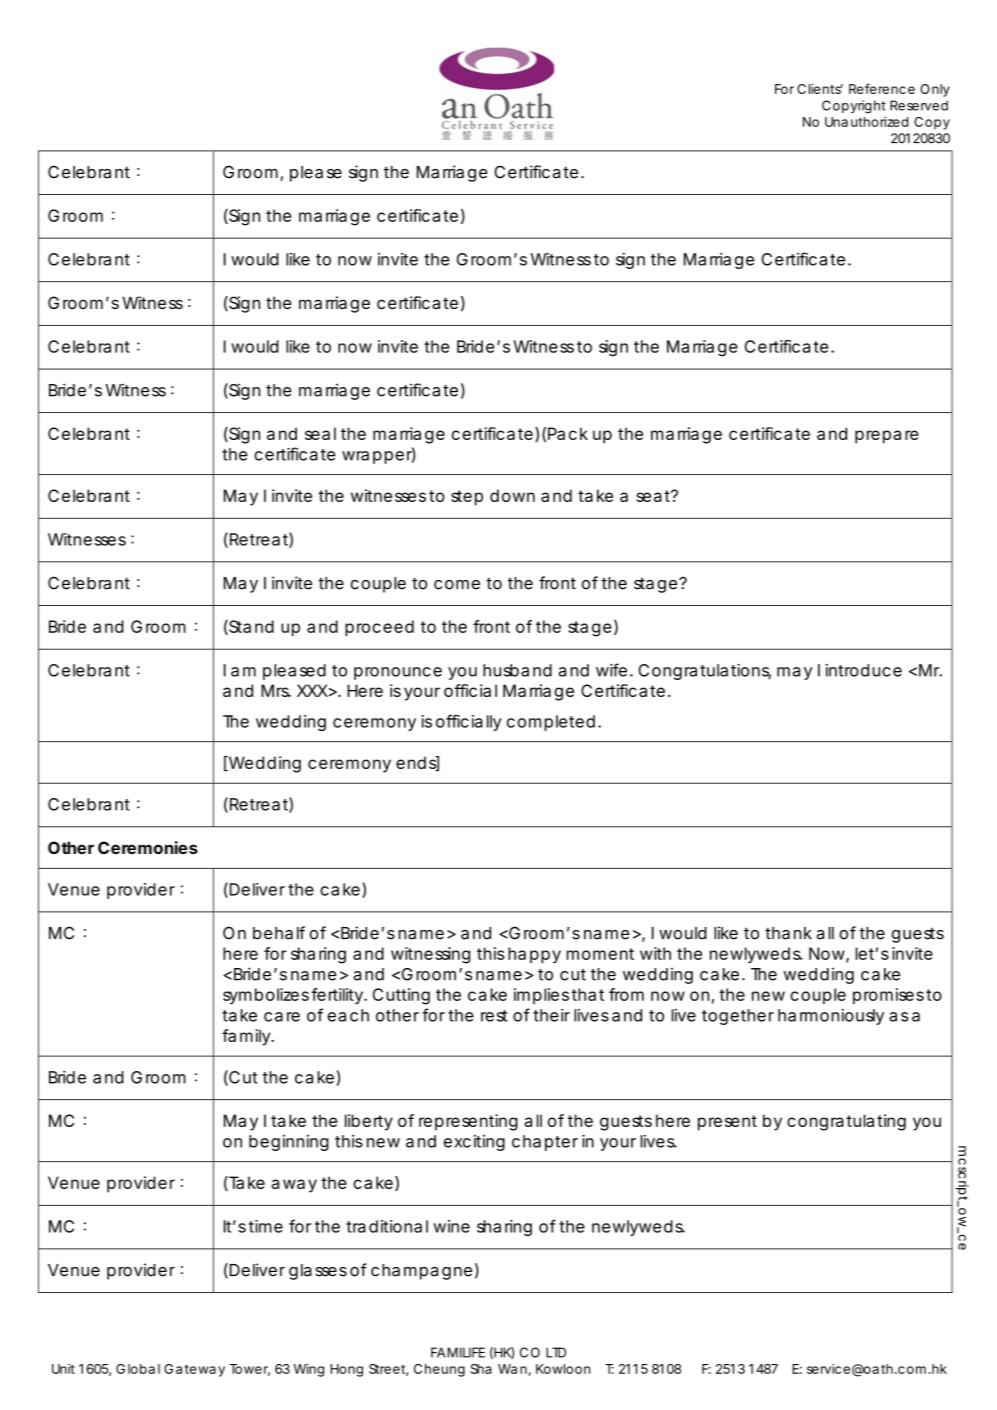 This screenshot has height=1410, width=997. I want to click on seal, so click(320, 433).
